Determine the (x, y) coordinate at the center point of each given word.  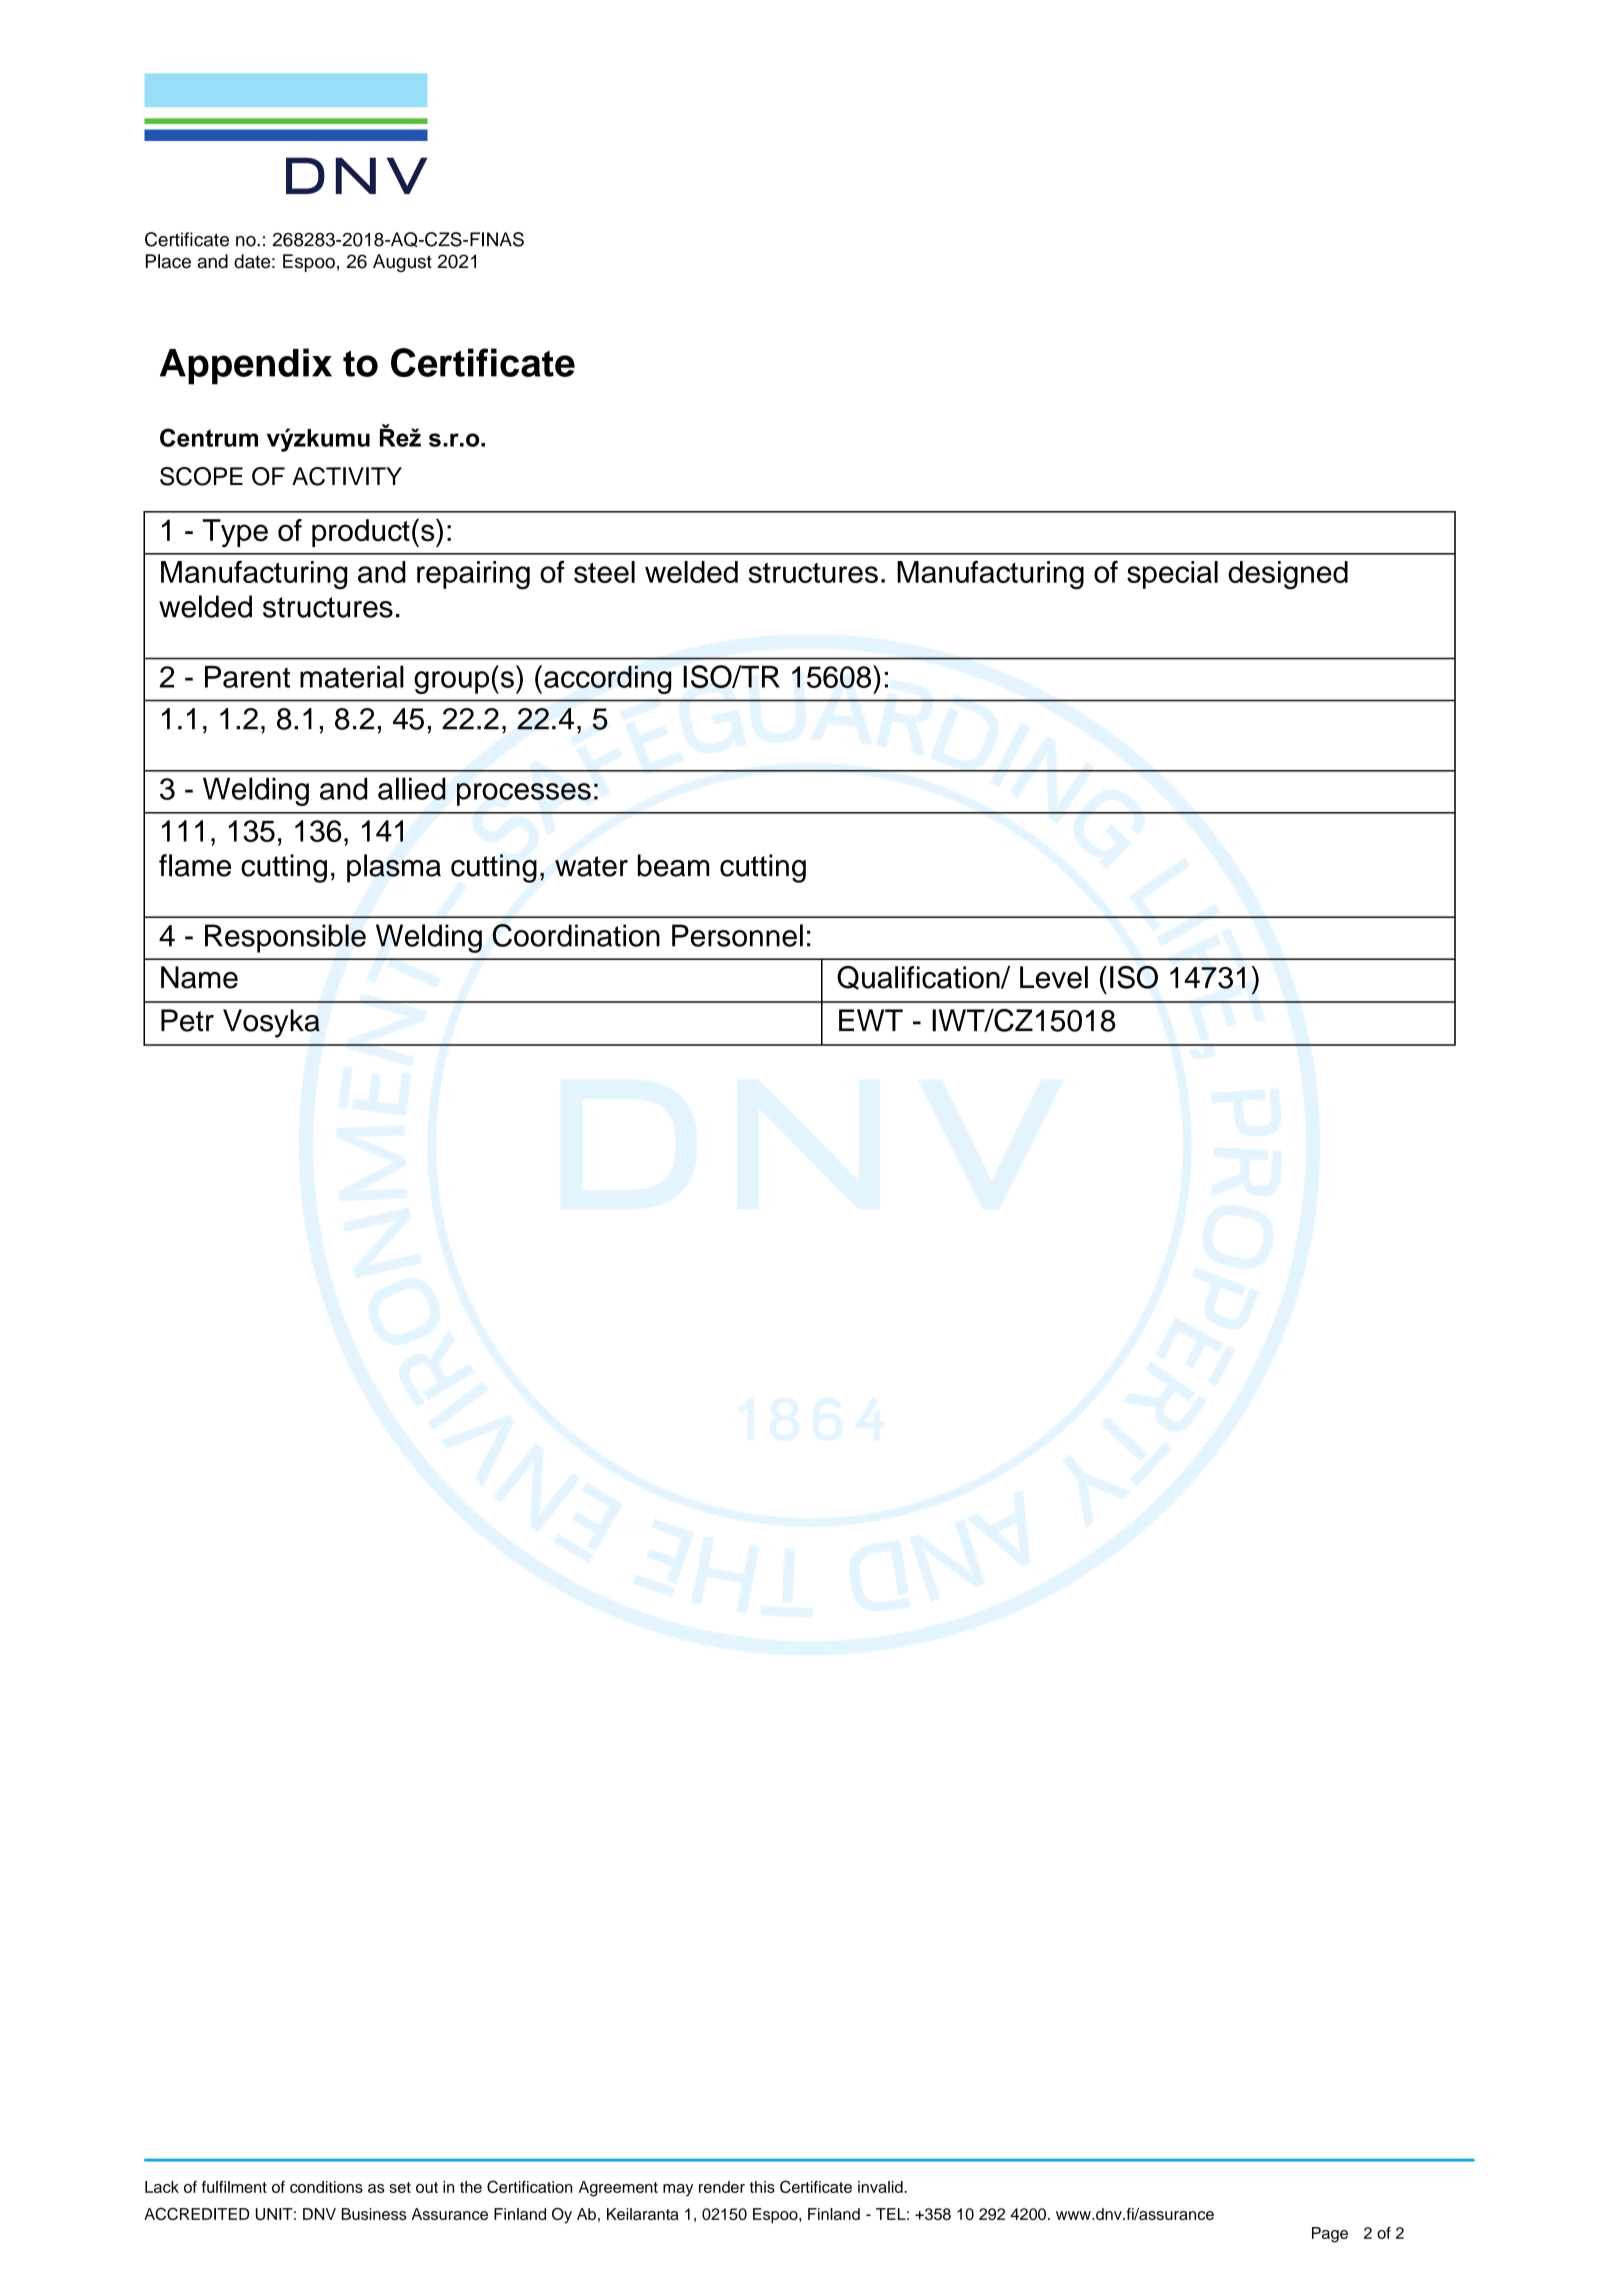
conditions (326, 2187)
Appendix (246, 366)
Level (1054, 977)
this (762, 2187)
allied (412, 788)
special (1172, 575)
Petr (187, 1020)
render (722, 2187)
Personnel (737, 935)
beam (673, 865)
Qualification (919, 978)
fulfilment (234, 2187)
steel (604, 572)
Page (1330, 2235)
